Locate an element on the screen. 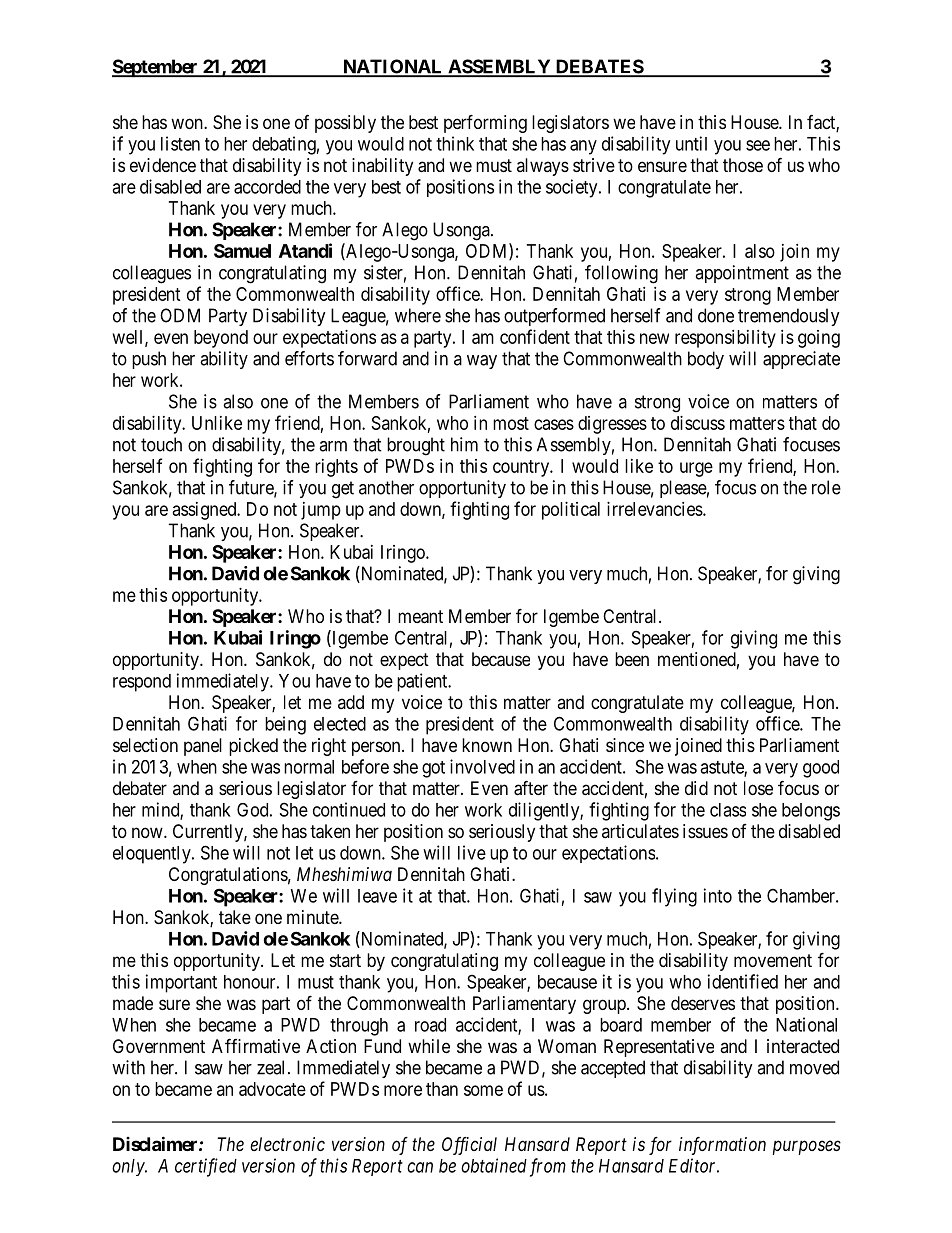  discuss is located at coordinates (698, 423).
